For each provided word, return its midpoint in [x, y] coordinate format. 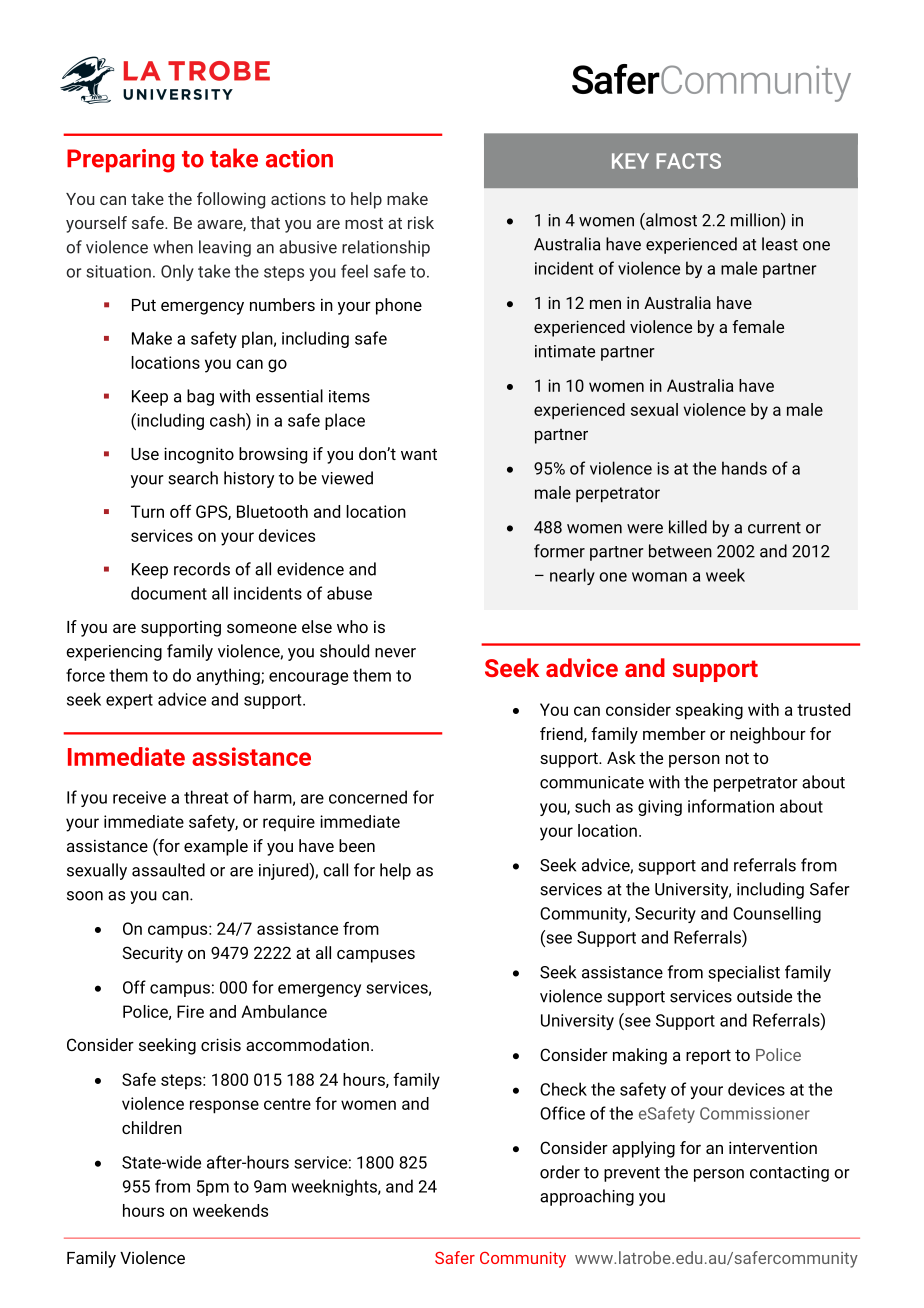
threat [206, 797]
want [419, 454]
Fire [190, 1011]
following [231, 200]
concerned [368, 797]
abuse [349, 593]
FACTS [688, 161]
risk [421, 222]
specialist [744, 973]
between [680, 551]
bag [200, 397]
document [169, 593]
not [737, 758]
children [152, 1127]
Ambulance [284, 1011]
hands [744, 468]
